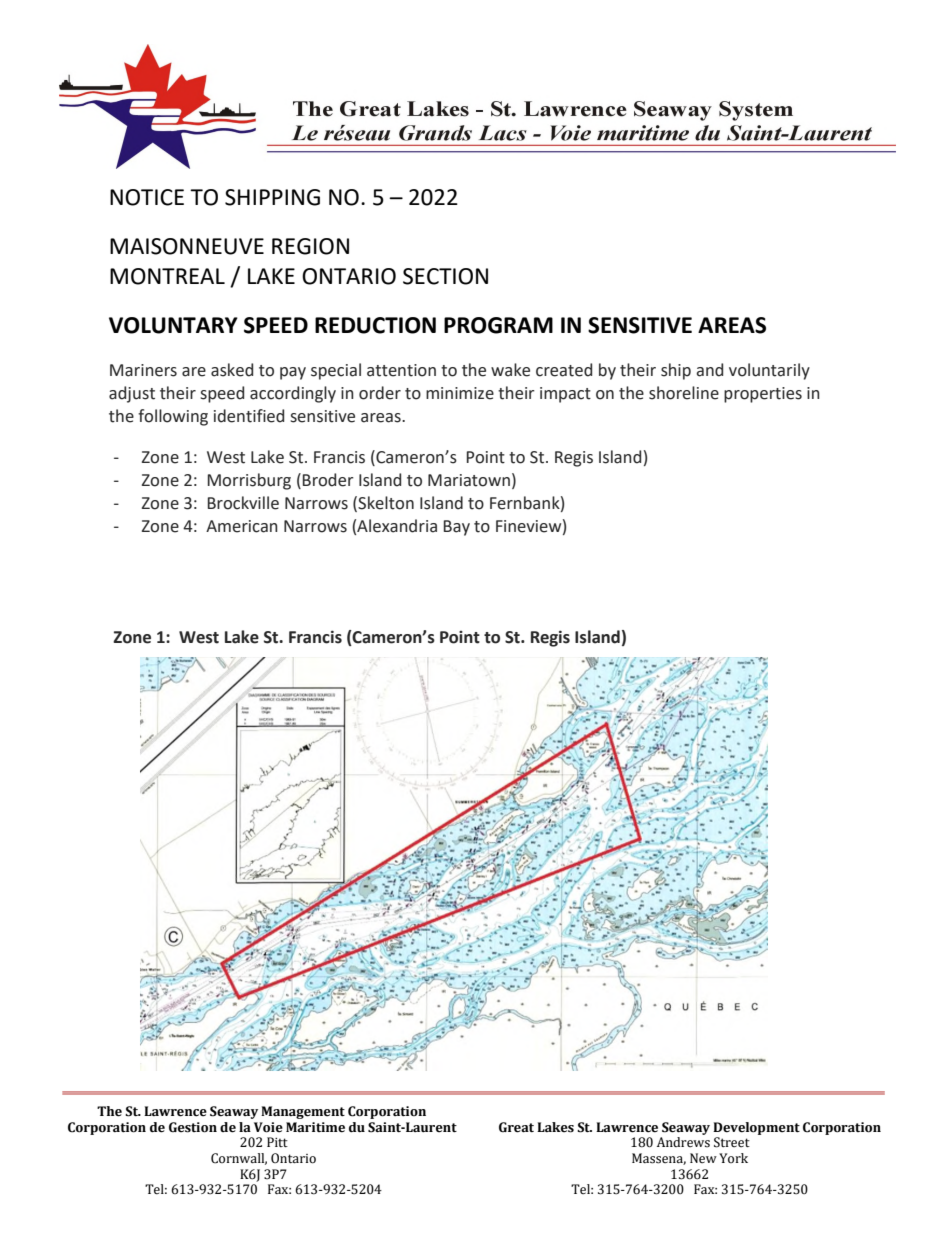  Describe the element at coordinates (763, 395) in the page. I see `properties` at that location.
